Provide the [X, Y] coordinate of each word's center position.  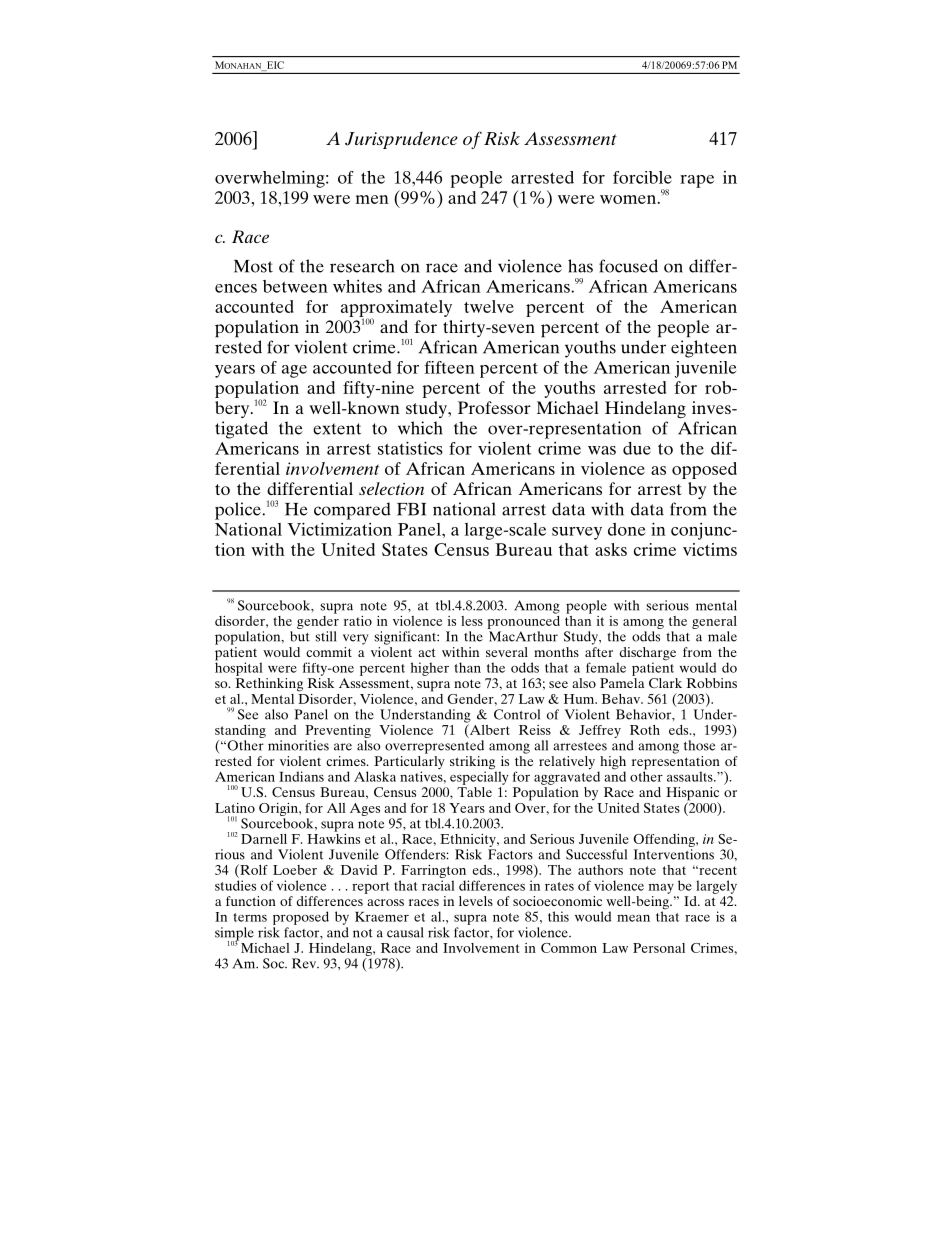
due [637, 448]
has [580, 266]
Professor [494, 407]
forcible [642, 177]
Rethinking [269, 685]
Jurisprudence [401, 140]
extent [337, 429]
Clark [665, 683]
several [507, 652]
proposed [301, 918]
